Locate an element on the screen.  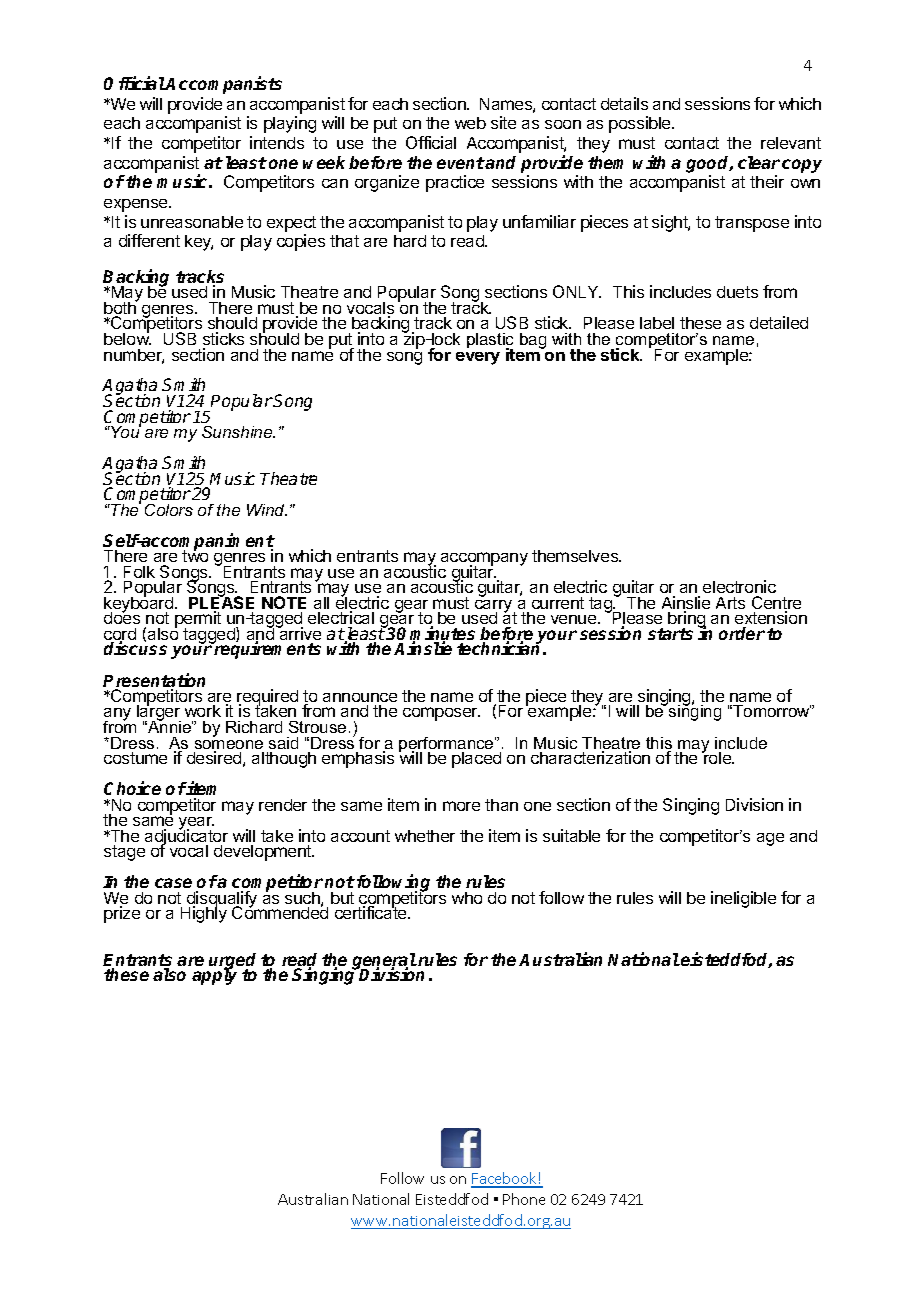
clear is located at coordinates (759, 162).
